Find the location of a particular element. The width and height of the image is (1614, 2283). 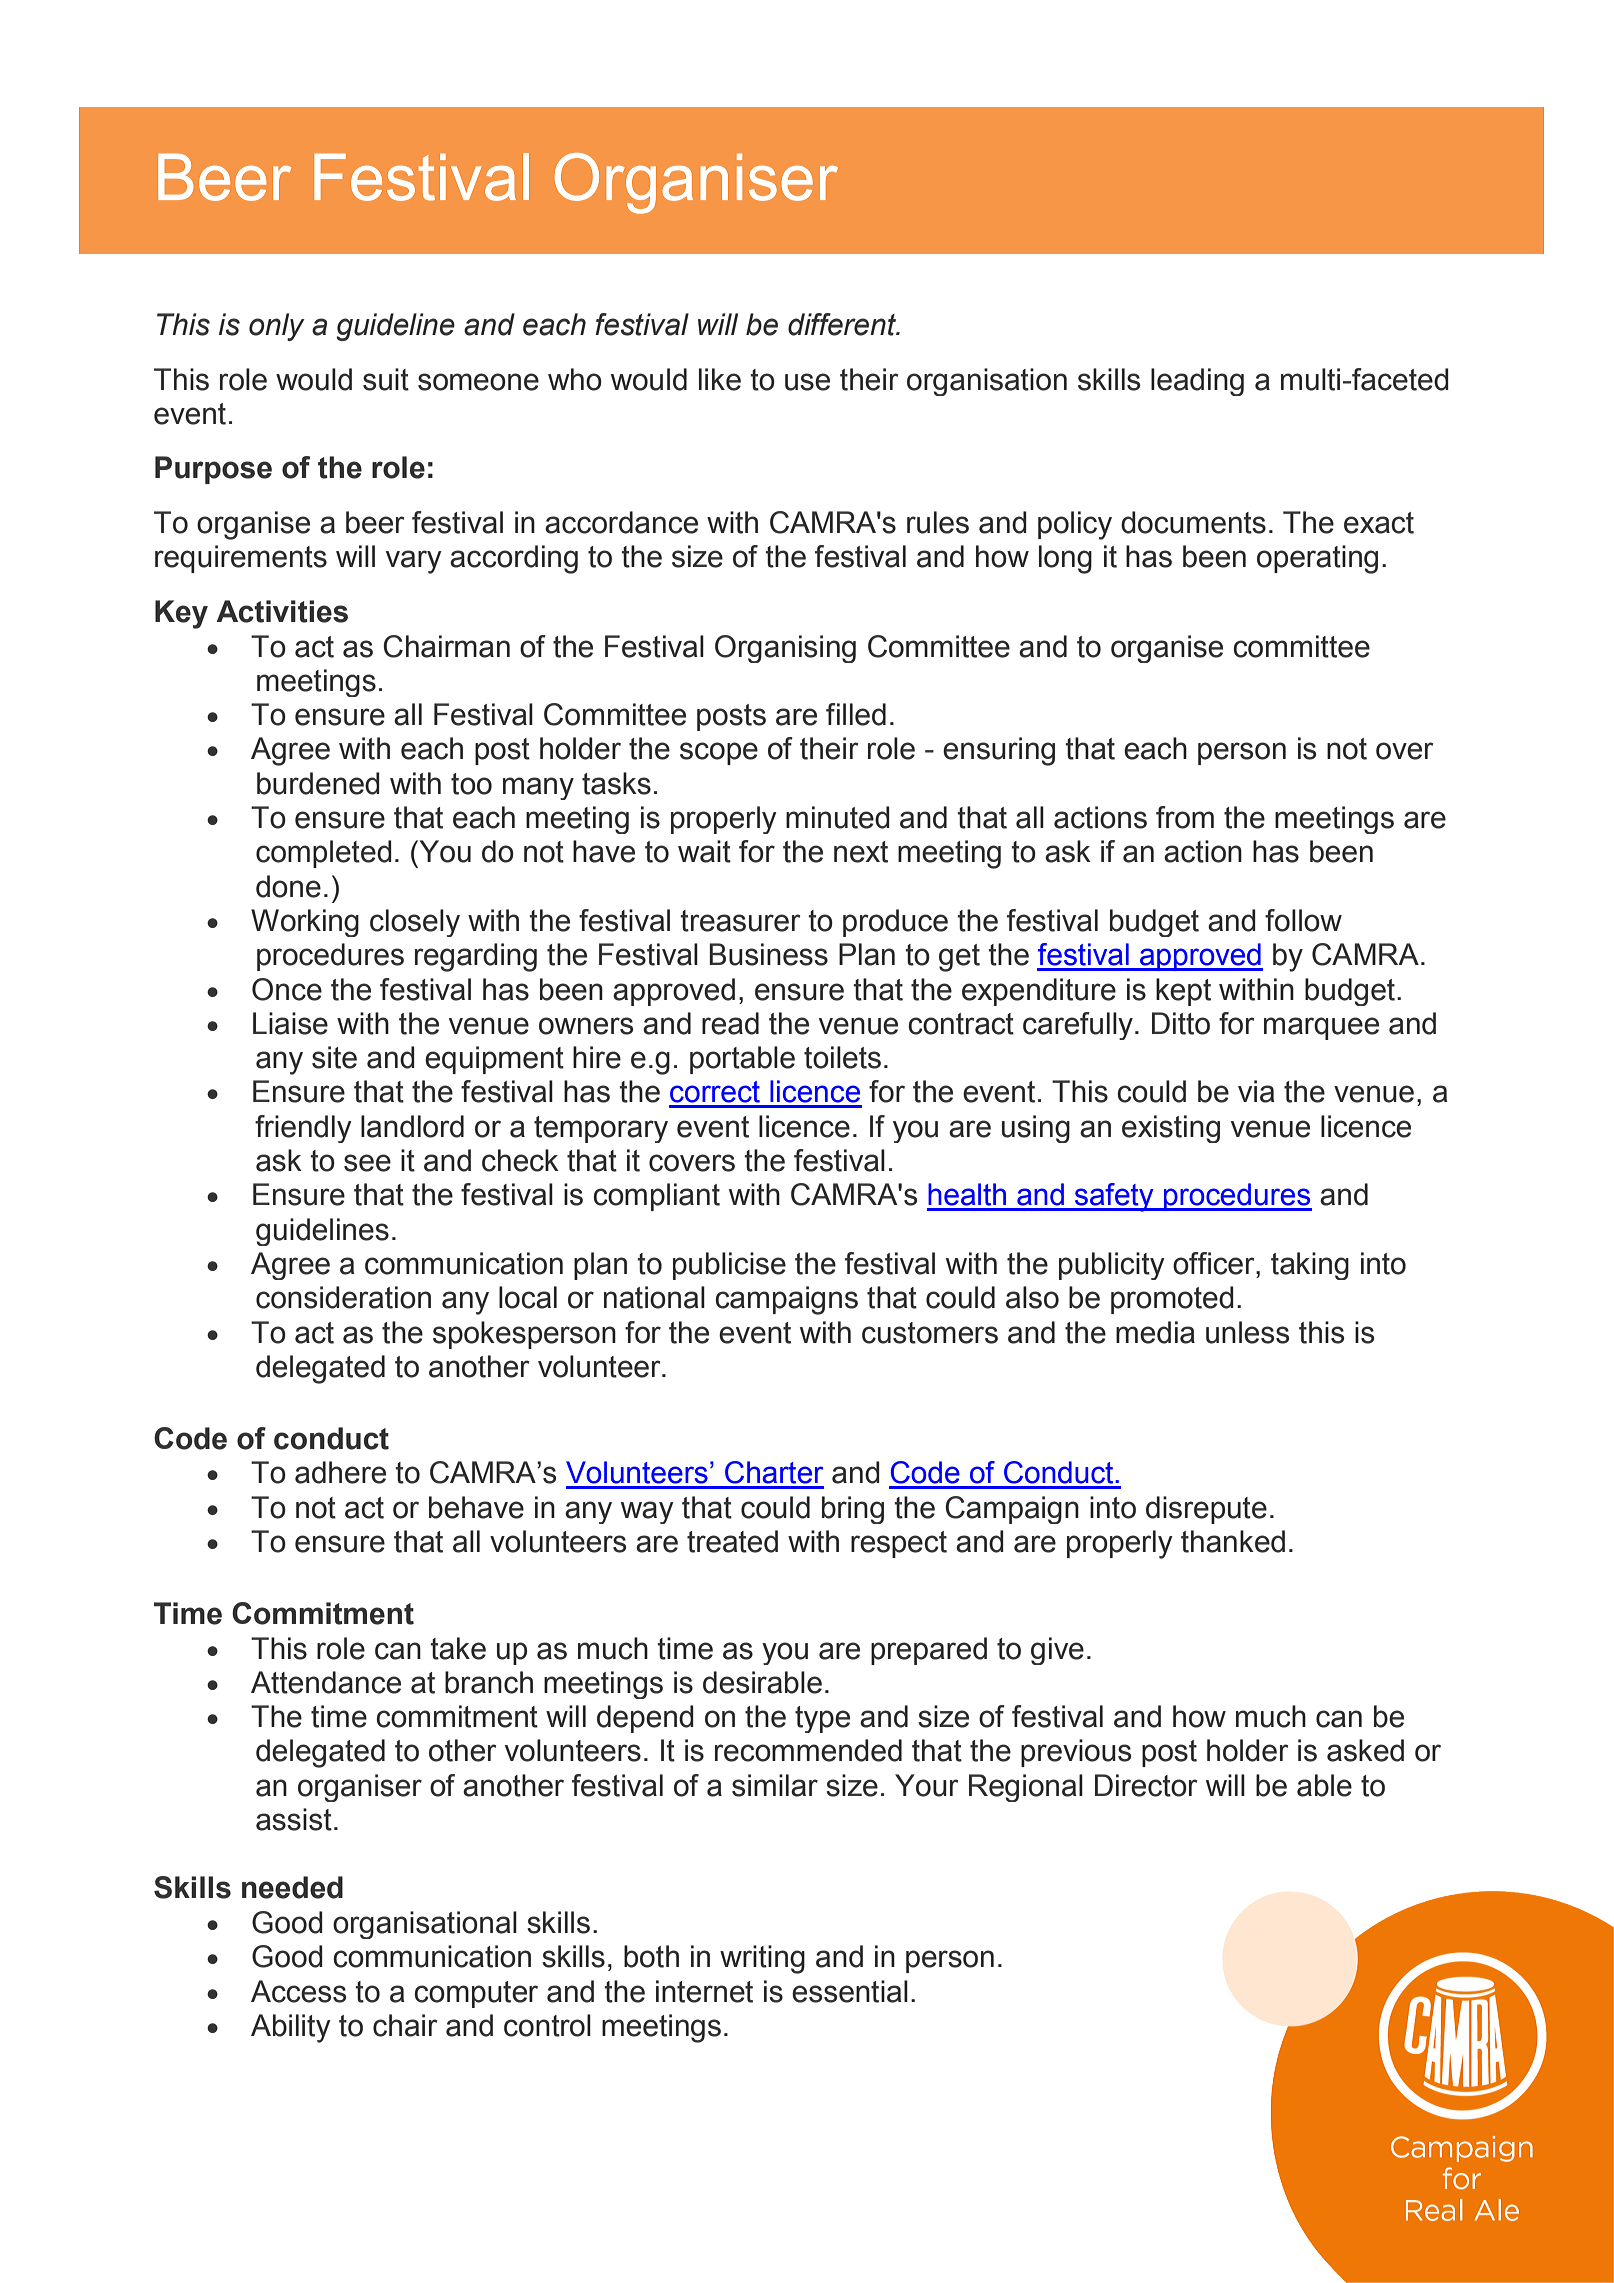

Access is located at coordinates (298, 1991).
